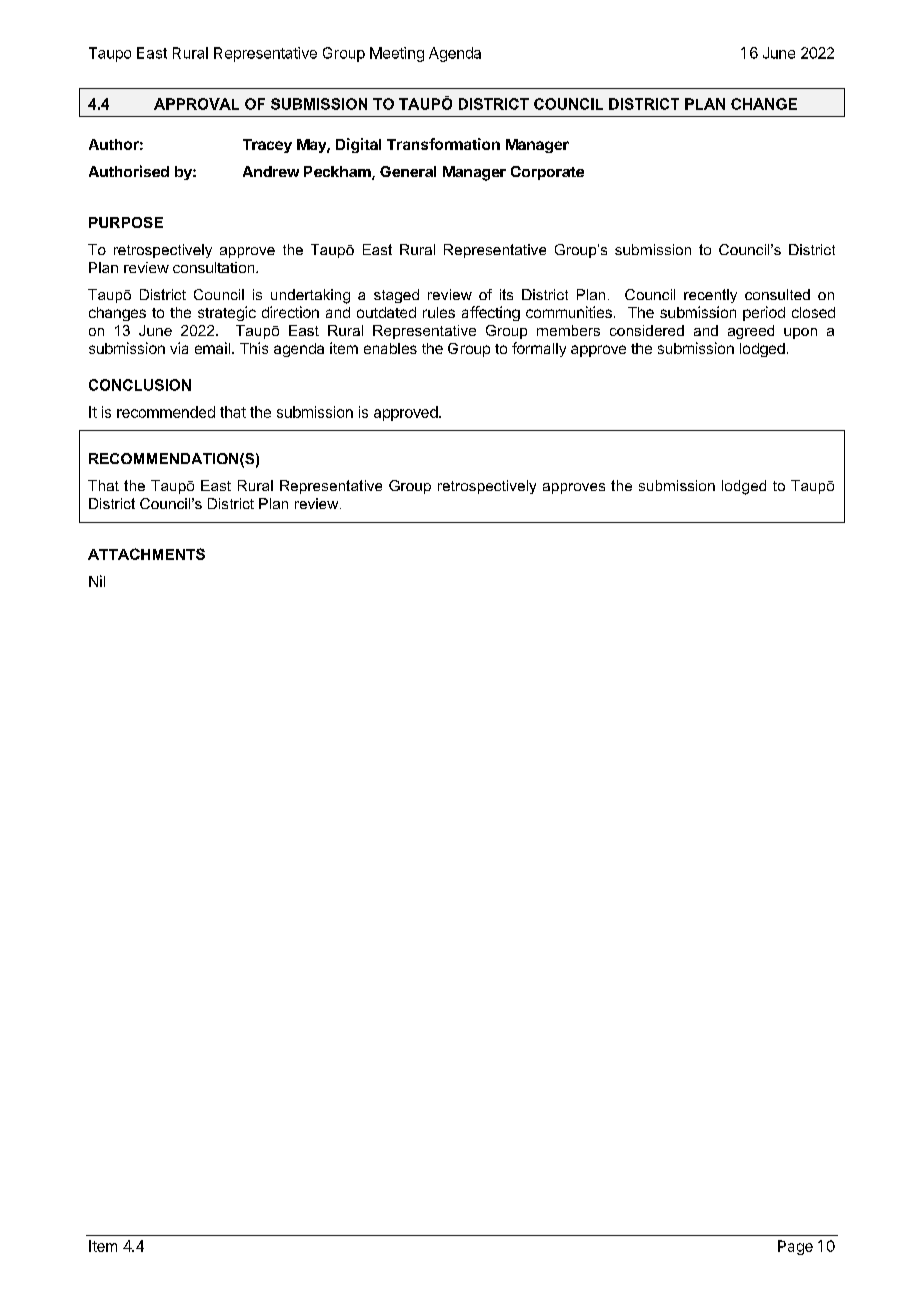  Describe the element at coordinates (97, 581) in the document. I see `Nil` at that location.
